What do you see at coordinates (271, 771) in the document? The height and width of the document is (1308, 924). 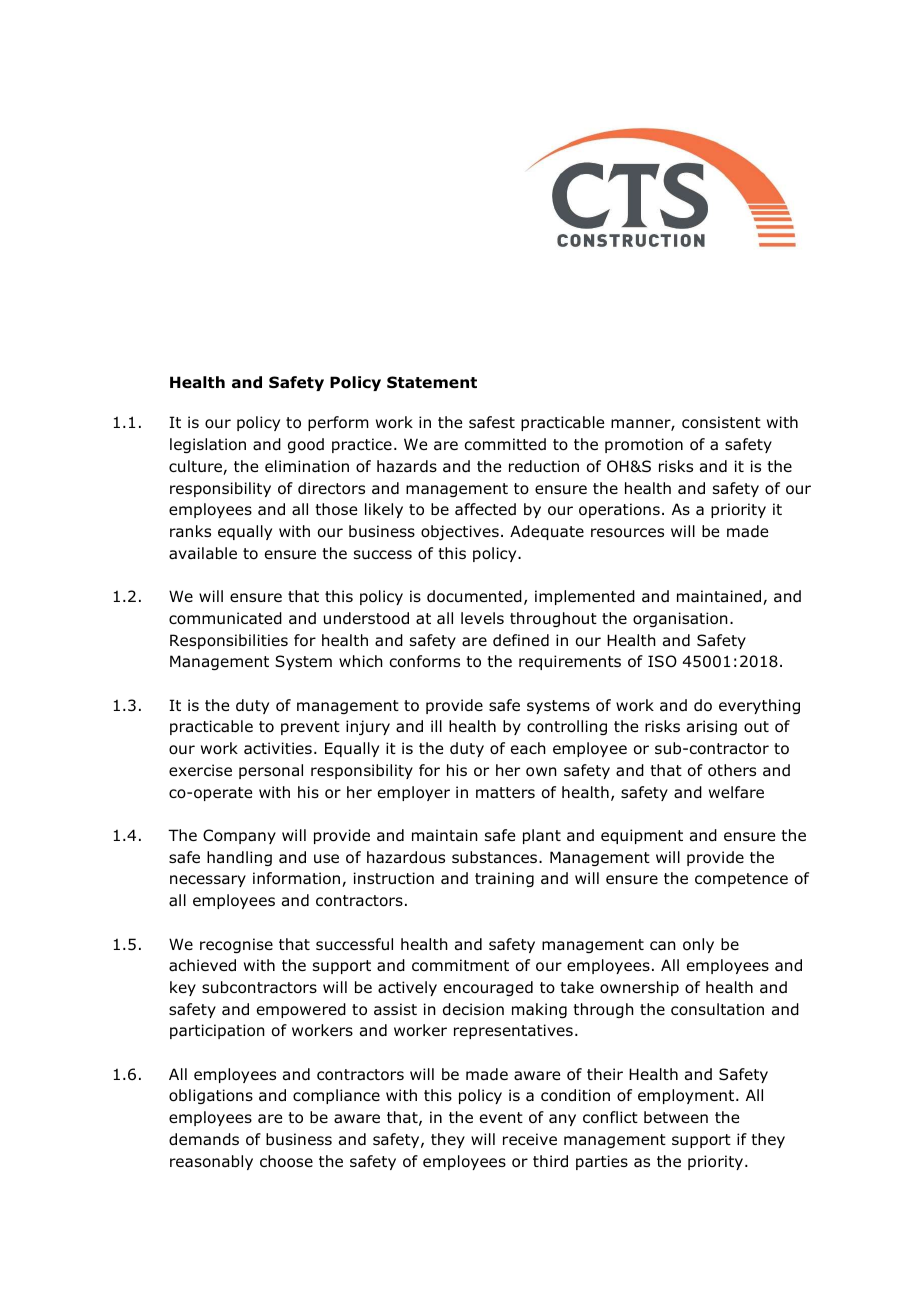 I see `personal` at bounding box center [271, 771].
